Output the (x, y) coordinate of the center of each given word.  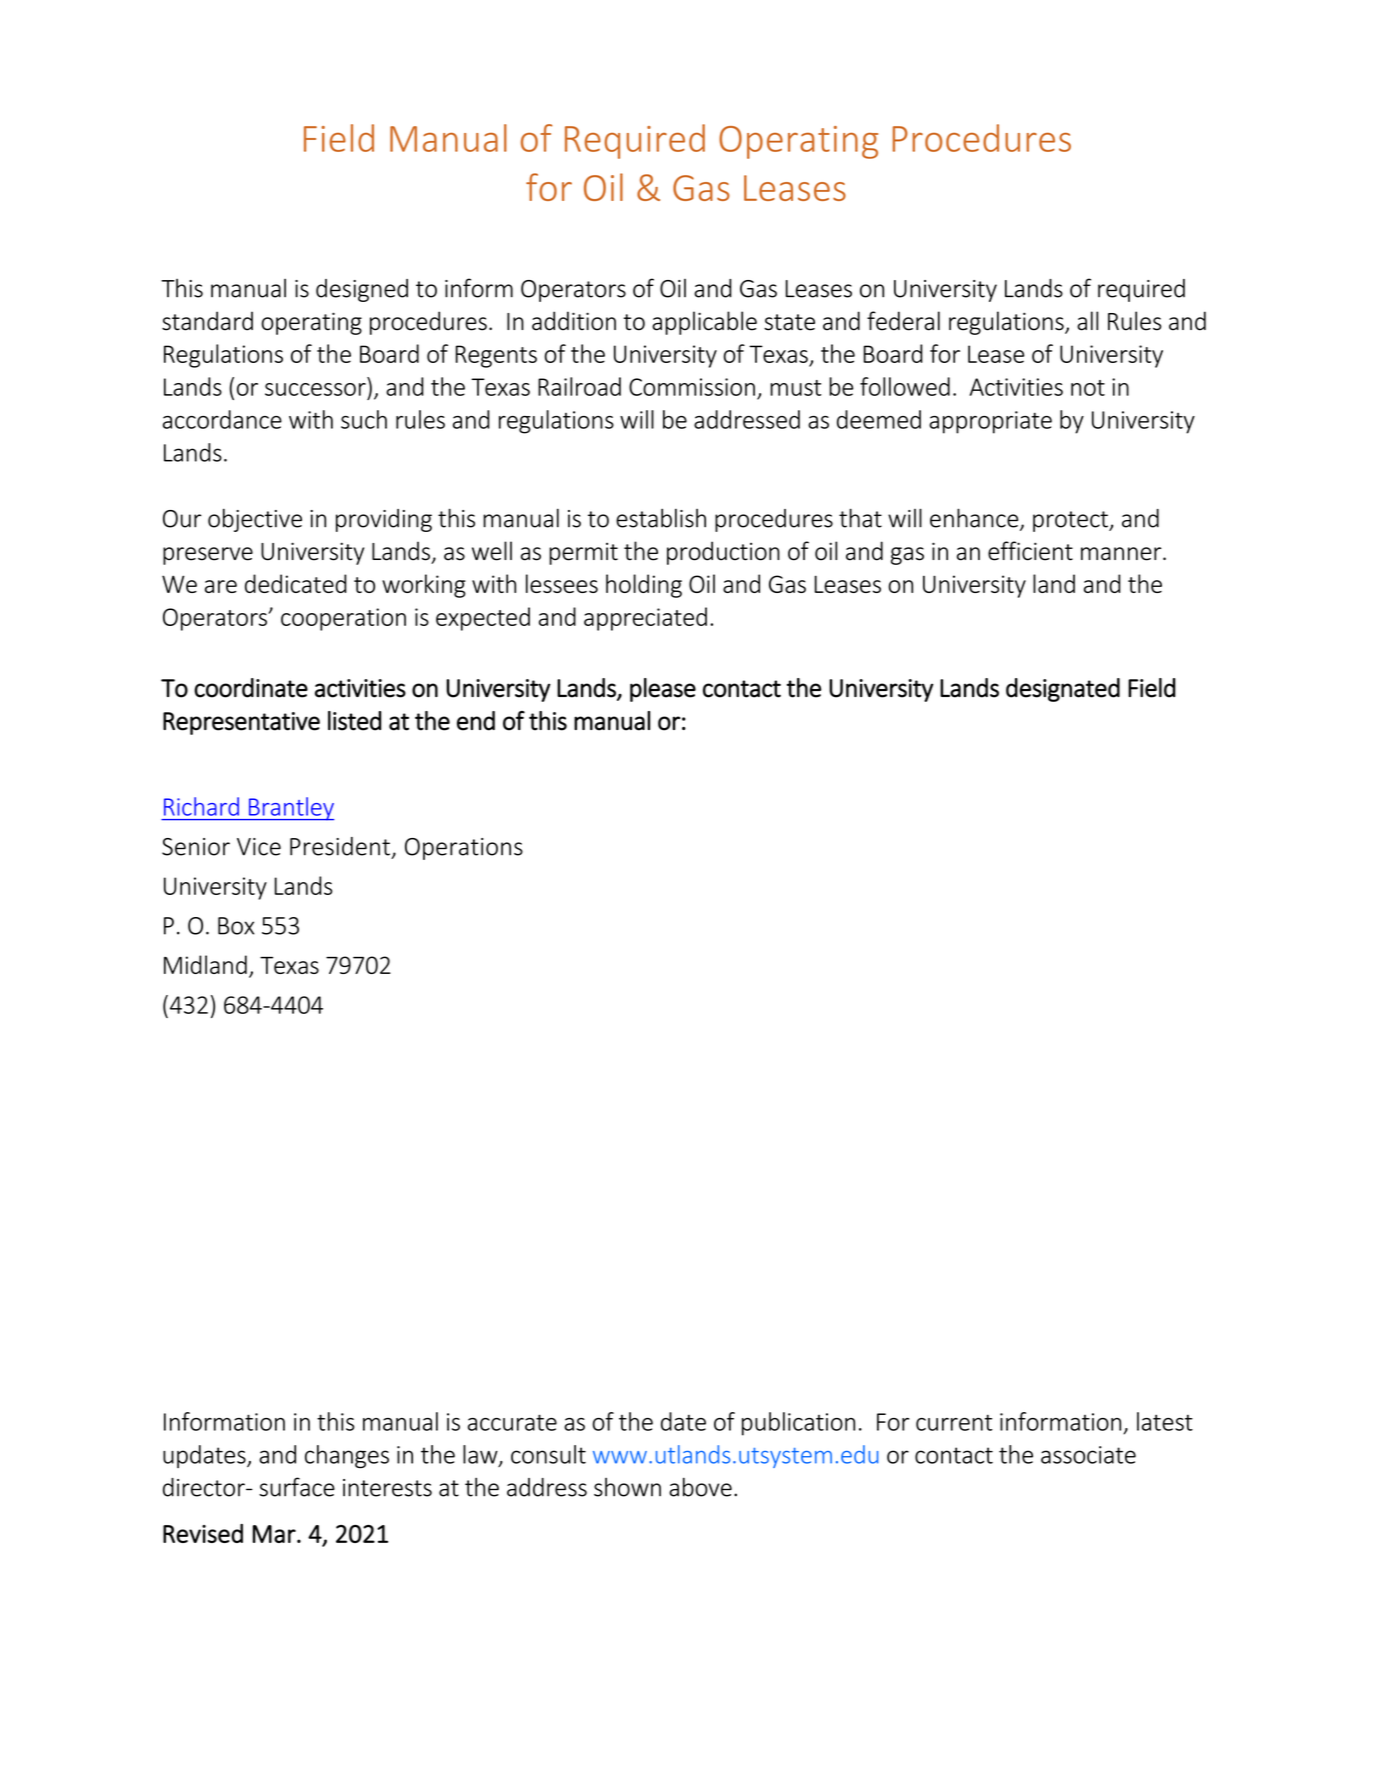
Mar (275, 1534)
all (1087, 321)
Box (236, 926)
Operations (464, 849)
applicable (704, 323)
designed (362, 290)
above (700, 1487)
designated (1063, 690)
